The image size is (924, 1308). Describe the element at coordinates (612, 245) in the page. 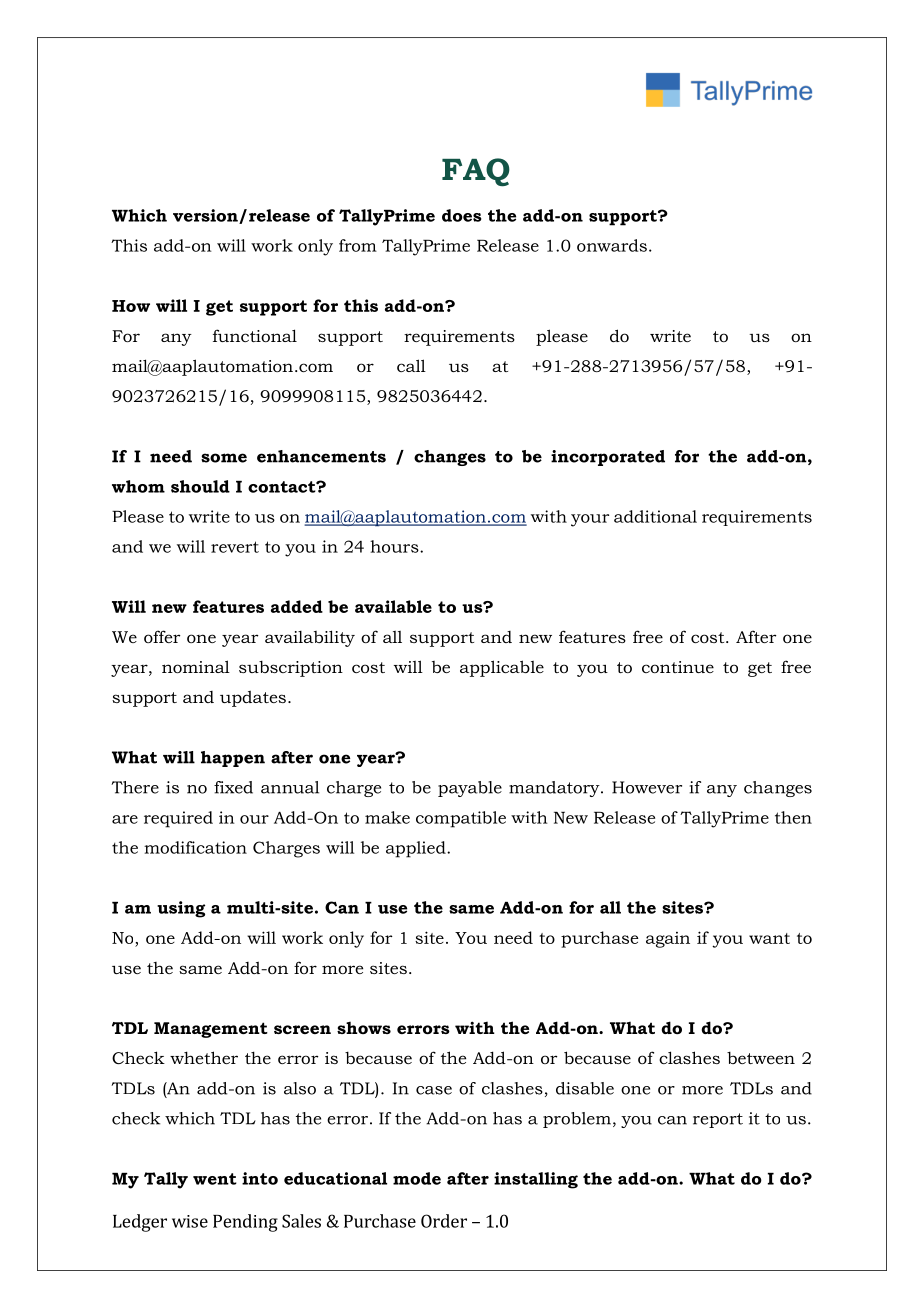

I see `onwards` at that location.
